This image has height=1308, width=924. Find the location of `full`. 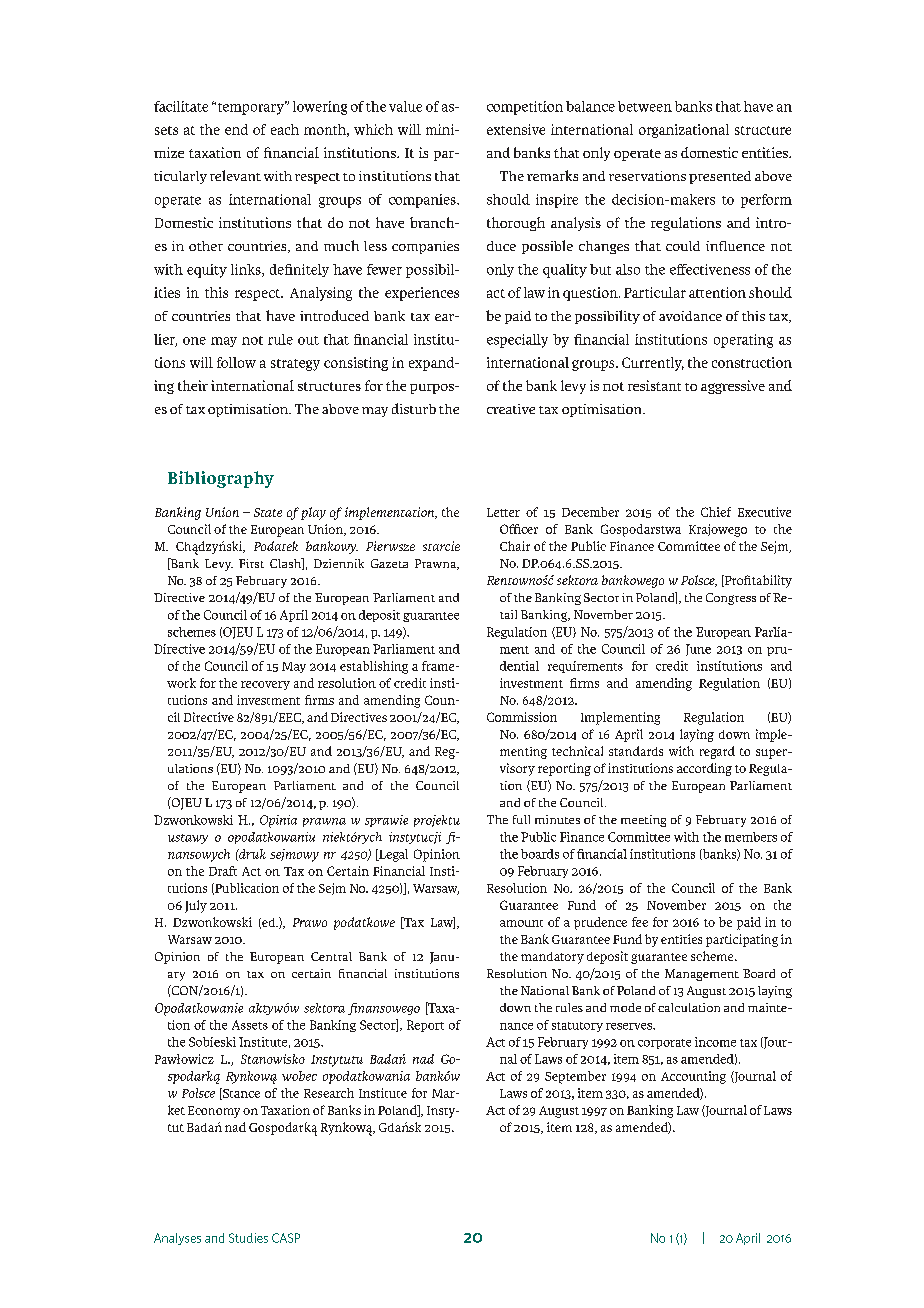

full is located at coordinates (521, 819).
